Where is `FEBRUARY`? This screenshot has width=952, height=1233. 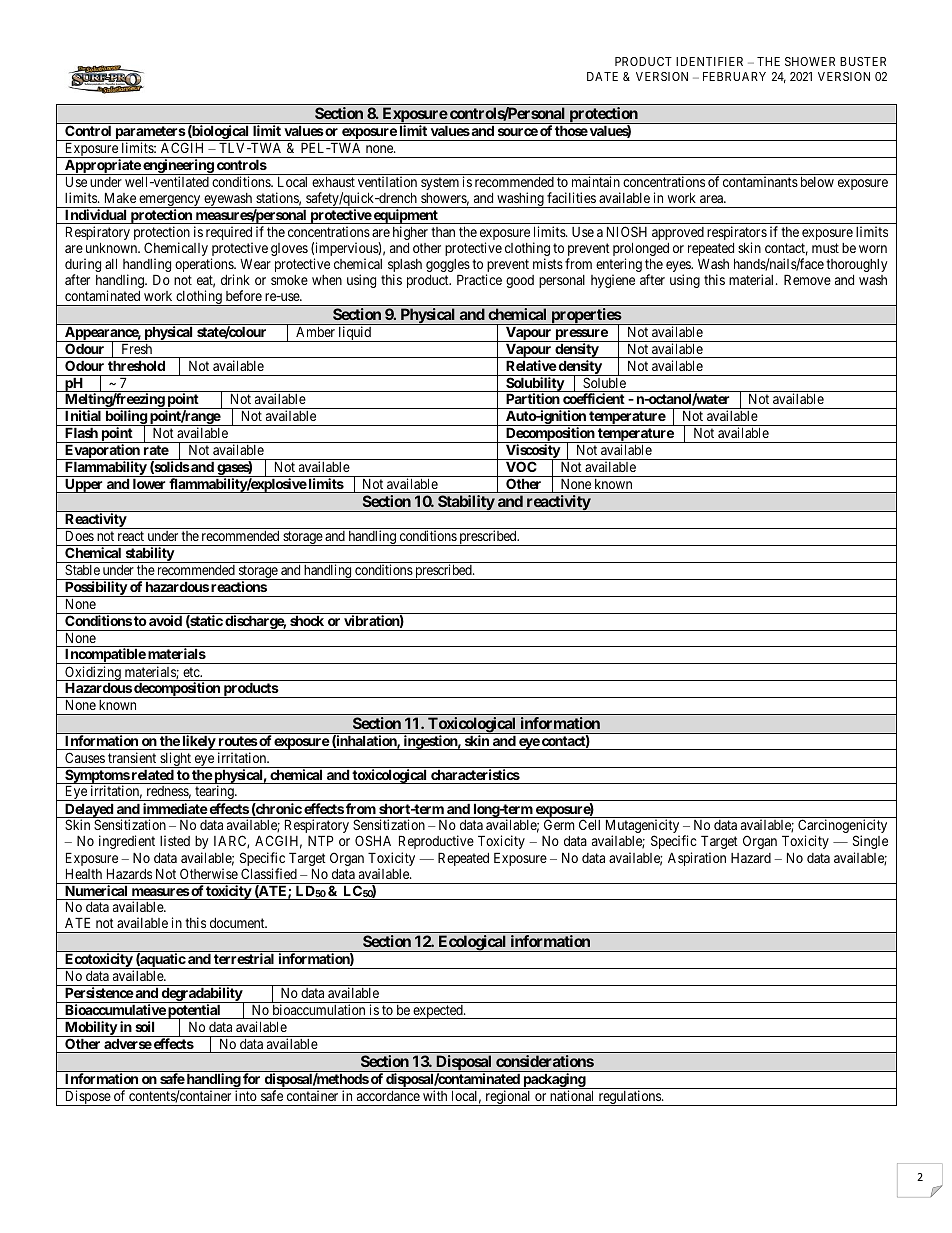 FEBRUARY is located at coordinates (734, 76).
